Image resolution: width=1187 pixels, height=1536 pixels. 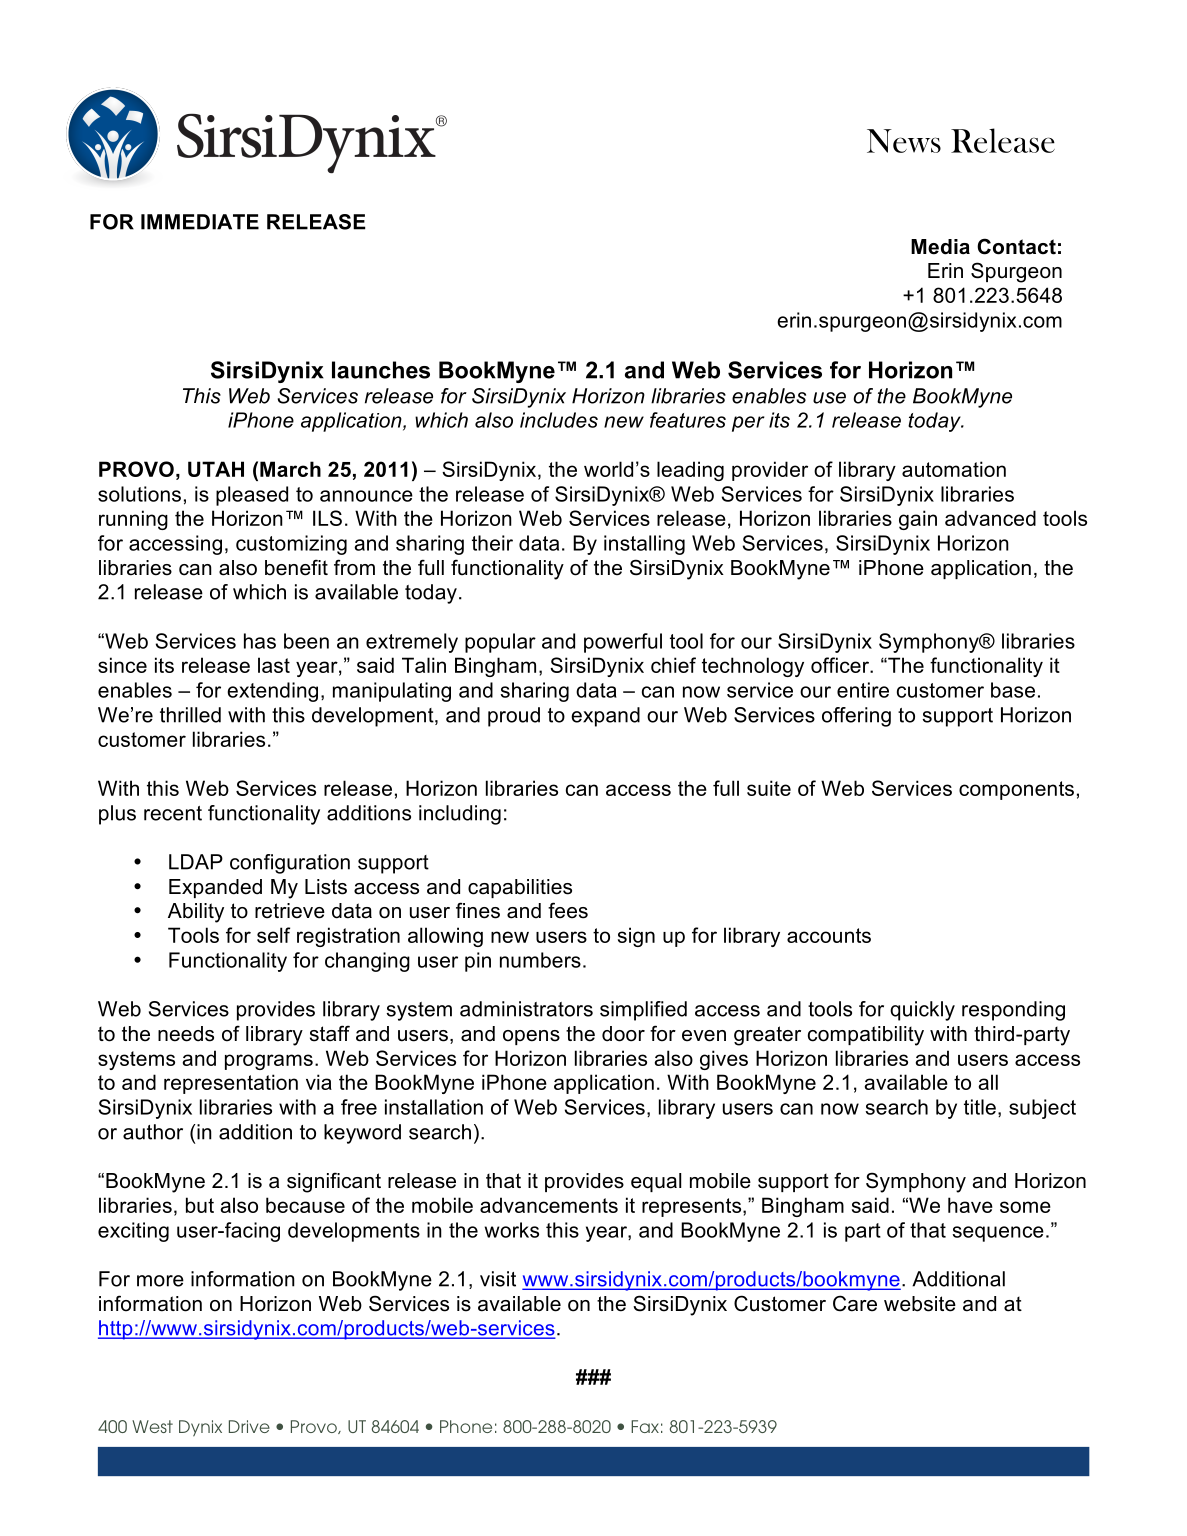 I want to click on proud, so click(x=514, y=717).
